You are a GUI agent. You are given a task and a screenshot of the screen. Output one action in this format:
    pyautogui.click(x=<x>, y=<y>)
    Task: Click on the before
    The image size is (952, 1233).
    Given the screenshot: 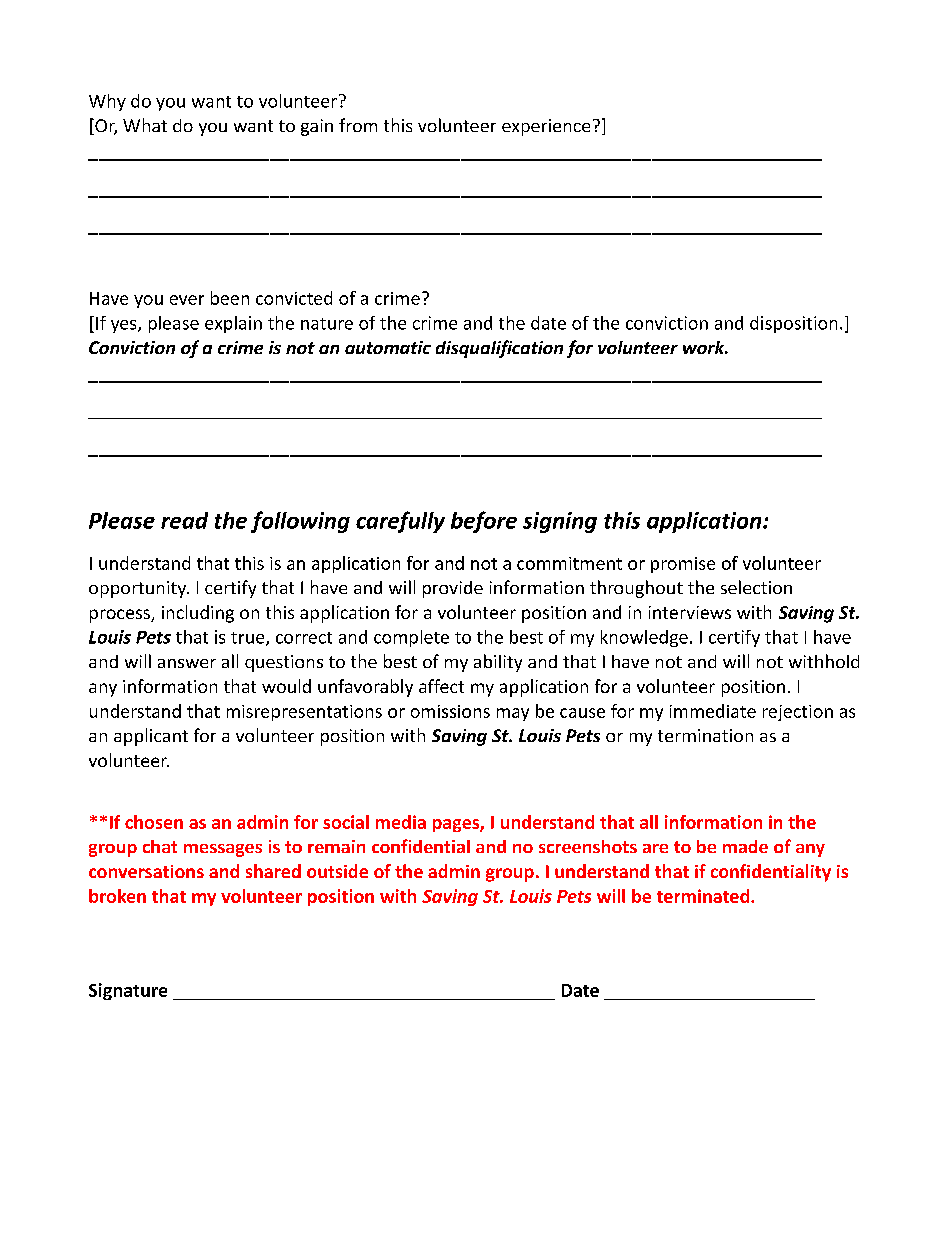 What is the action you would take?
    pyautogui.click(x=484, y=522)
